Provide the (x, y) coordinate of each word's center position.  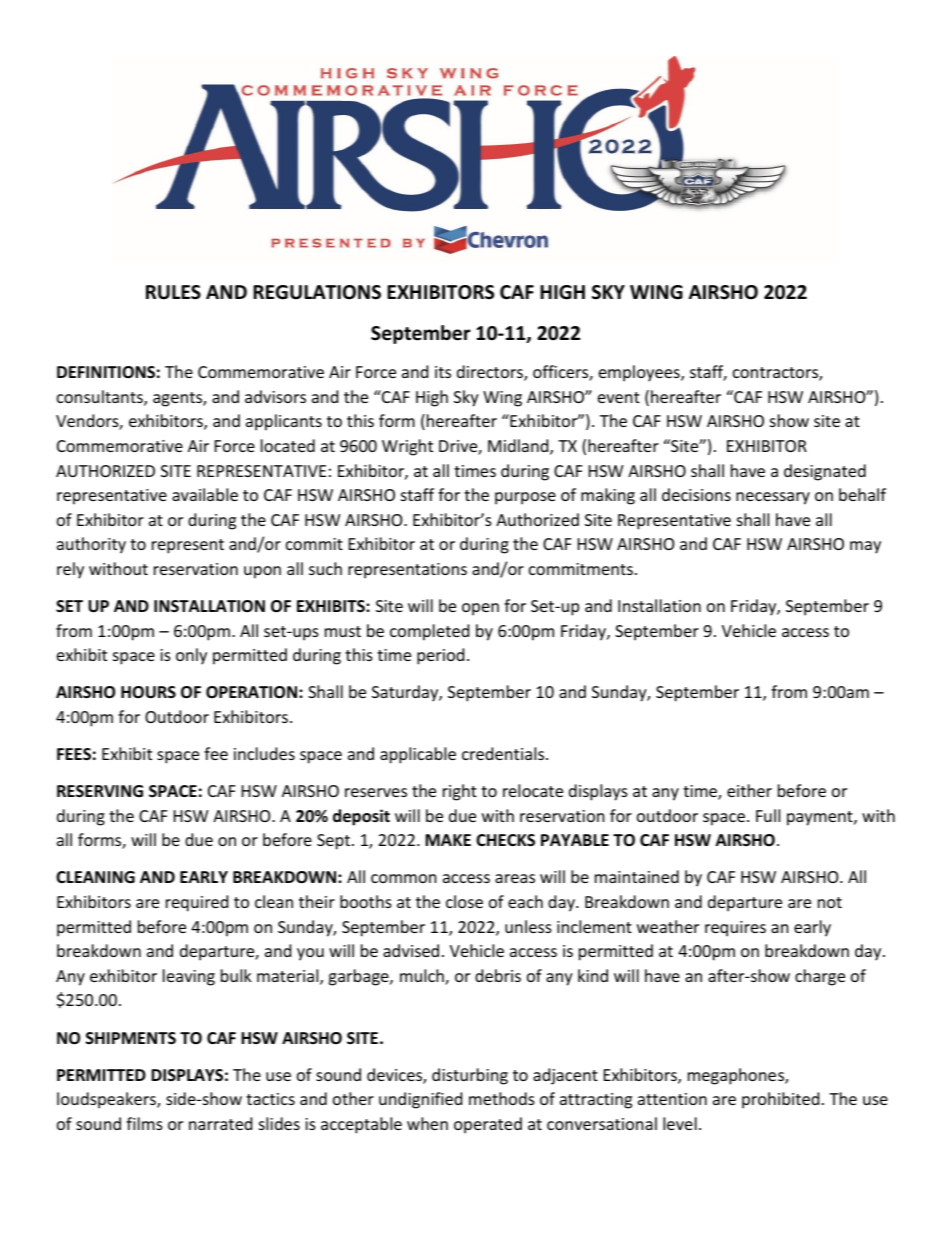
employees (640, 373)
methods (502, 1098)
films (144, 1123)
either (749, 790)
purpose (525, 498)
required (197, 903)
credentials (504, 753)
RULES (173, 292)
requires (735, 929)
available (205, 494)
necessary (773, 498)
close (464, 901)
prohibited (780, 1100)
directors (491, 373)
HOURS (148, 692)
